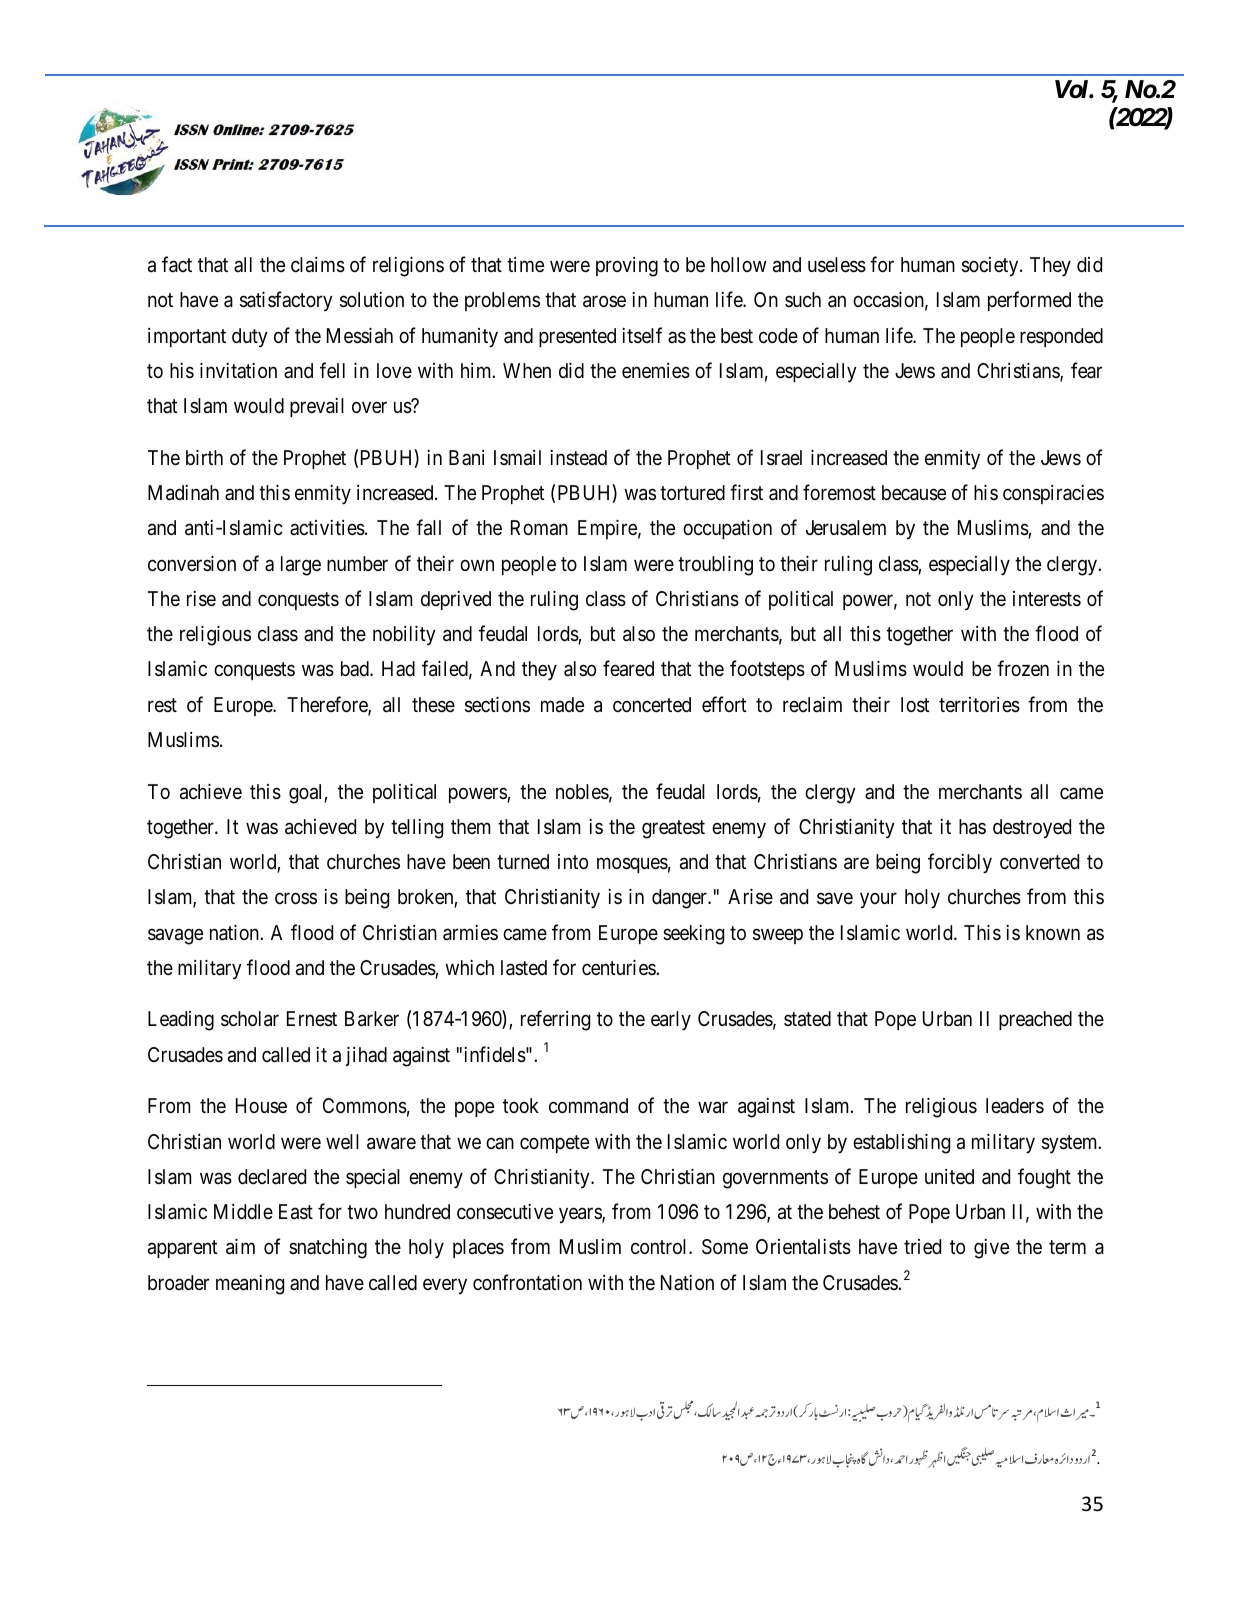 The height and width of the image is (1619, 1251). I want to click on concerted, so click(652, 704).
